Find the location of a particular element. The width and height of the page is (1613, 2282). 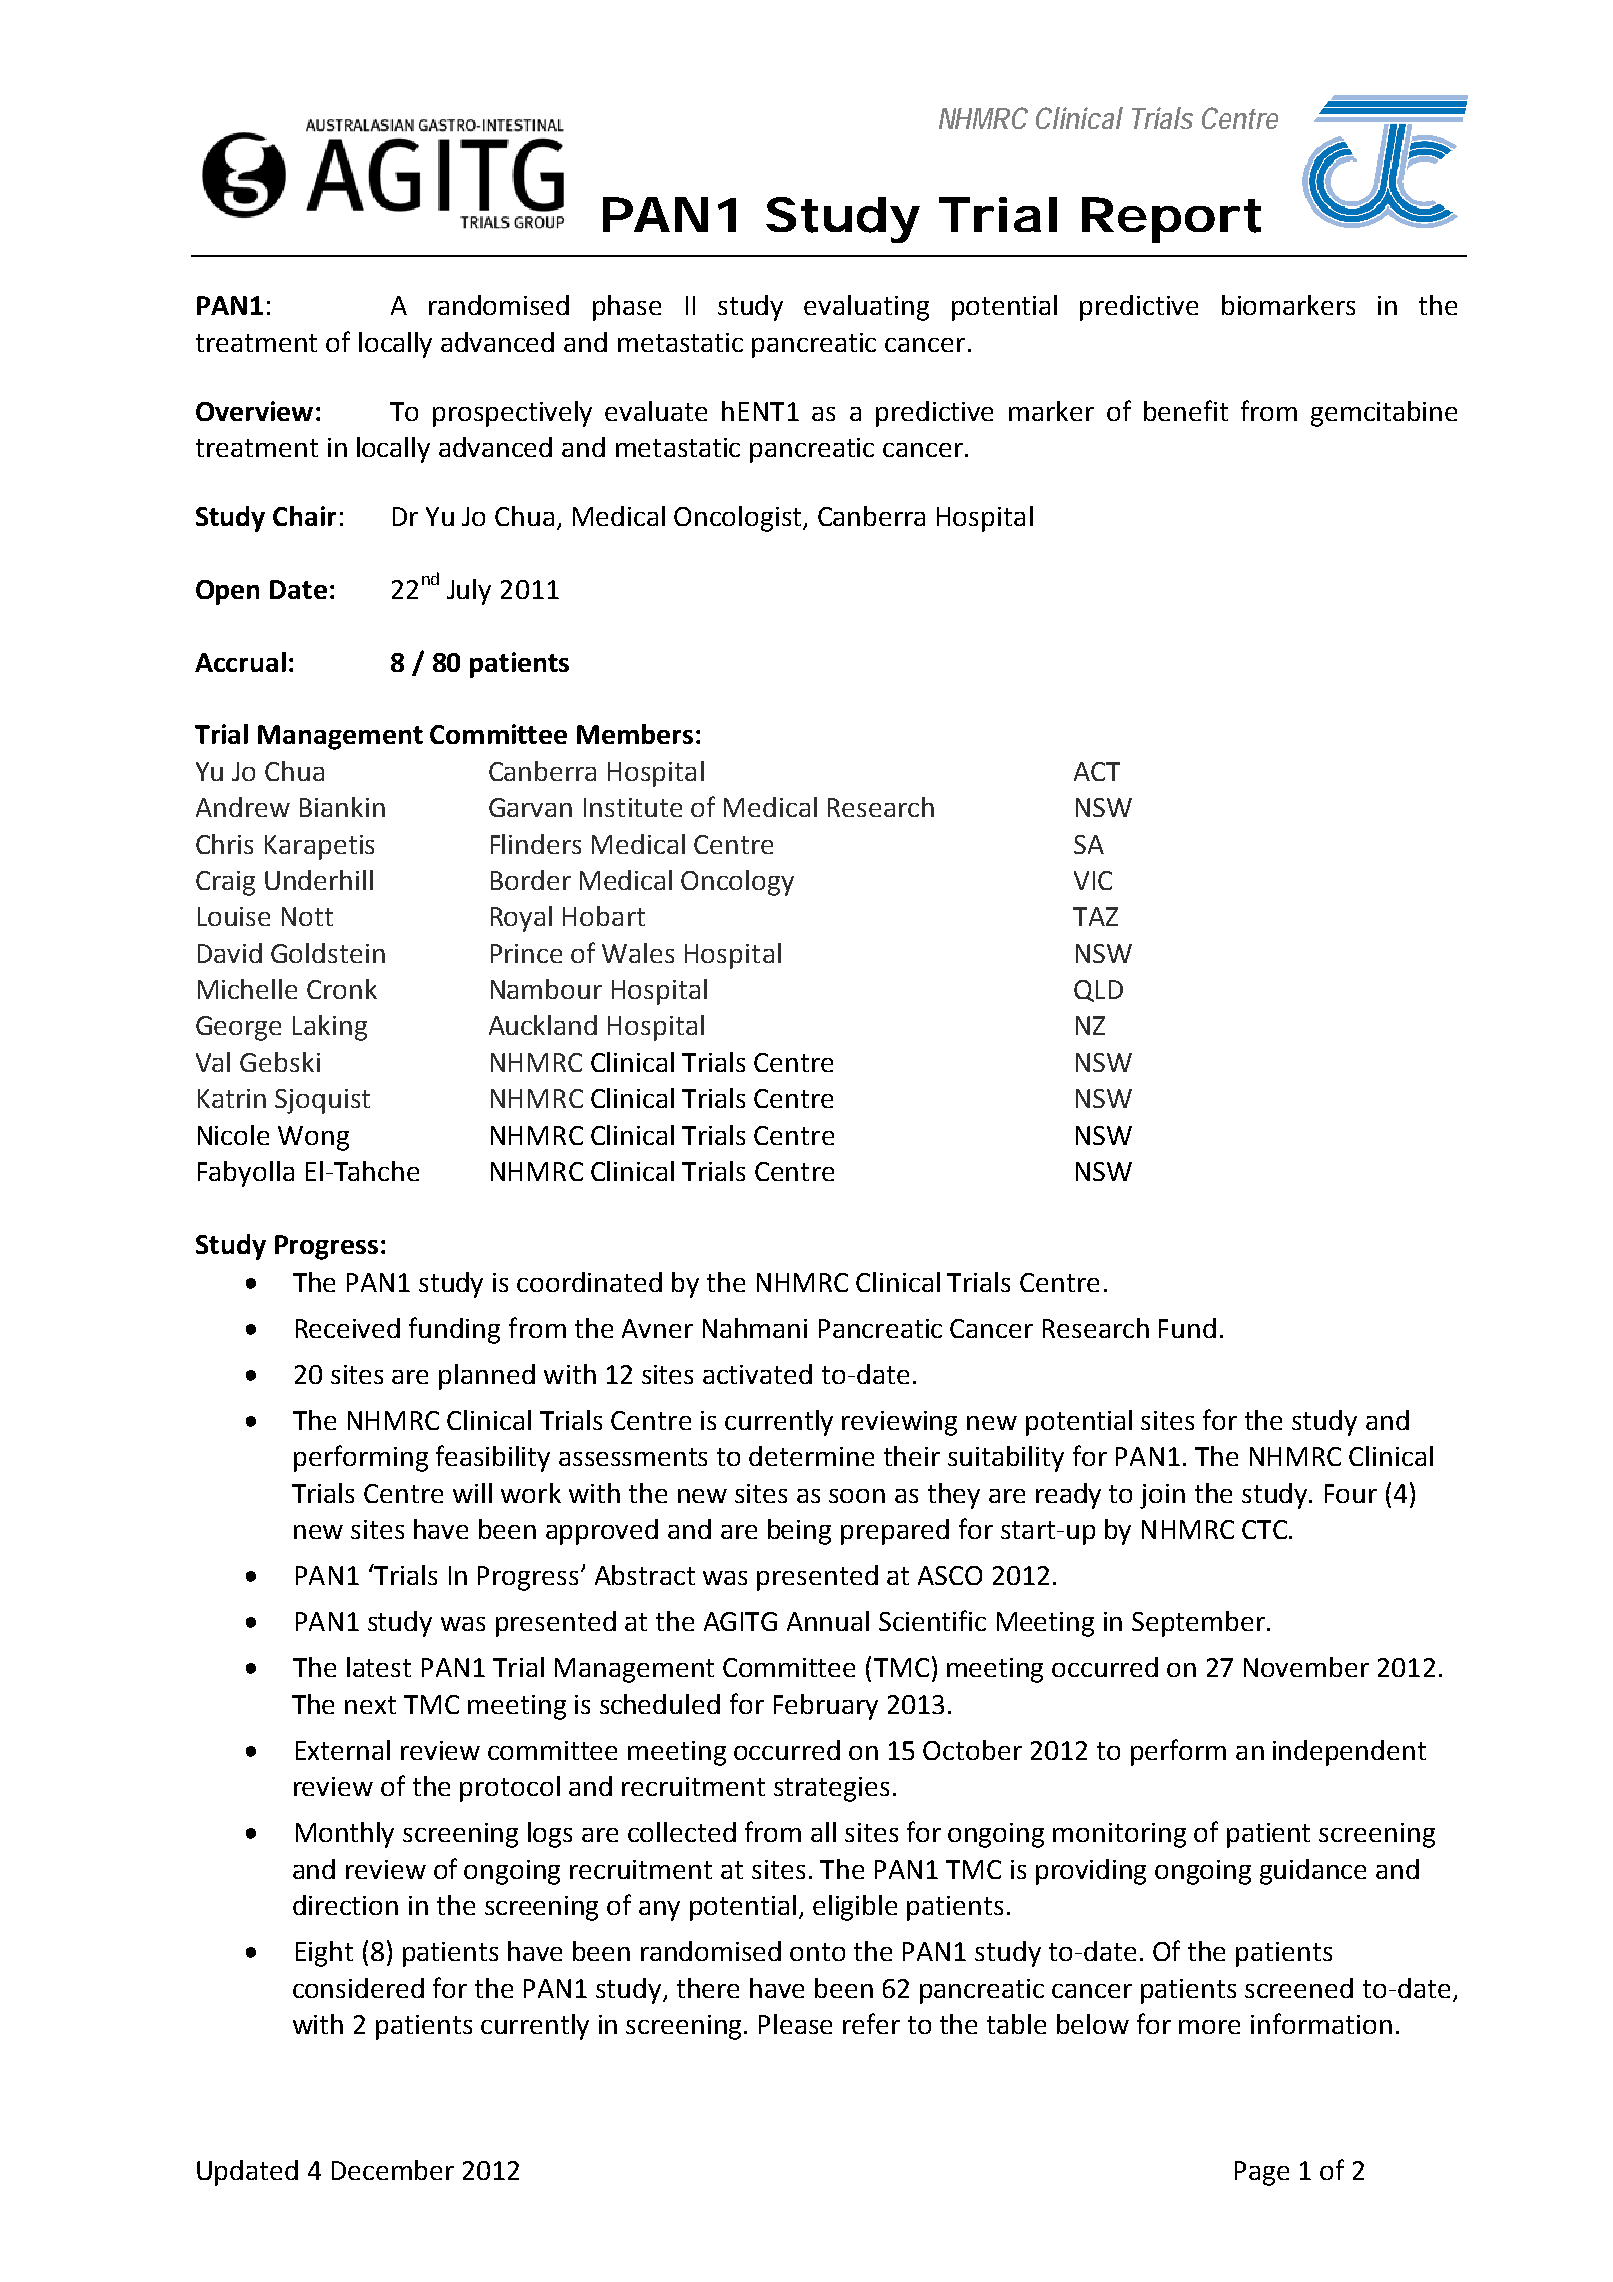

Report is located at coordinates (1171, 220).
